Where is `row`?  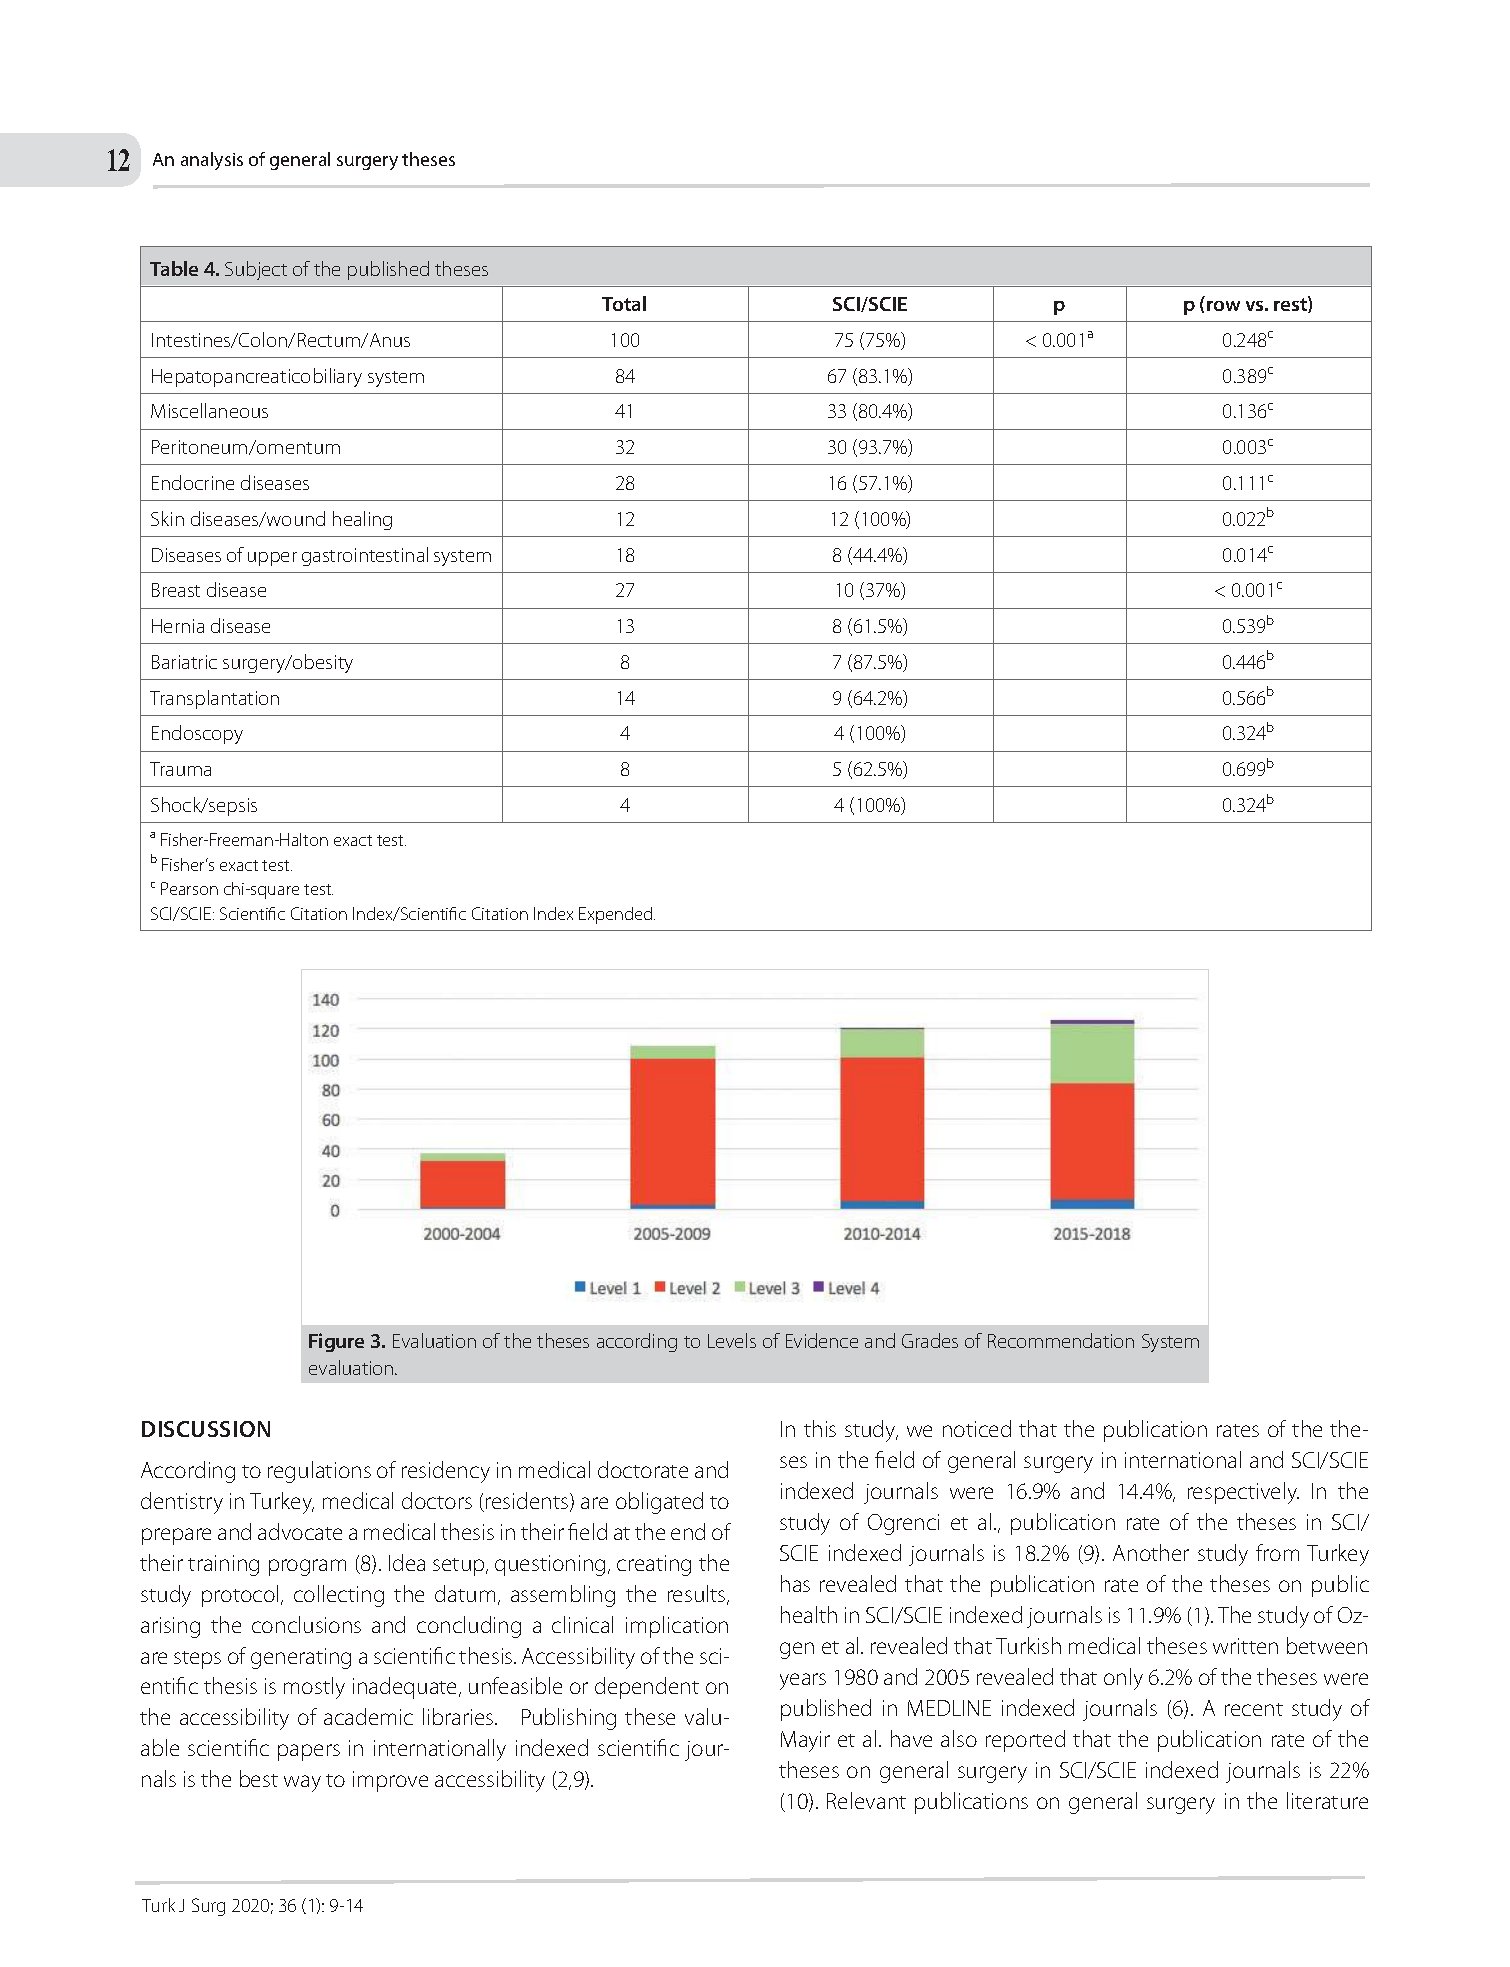 row is located at coordinates (1223, 306).
